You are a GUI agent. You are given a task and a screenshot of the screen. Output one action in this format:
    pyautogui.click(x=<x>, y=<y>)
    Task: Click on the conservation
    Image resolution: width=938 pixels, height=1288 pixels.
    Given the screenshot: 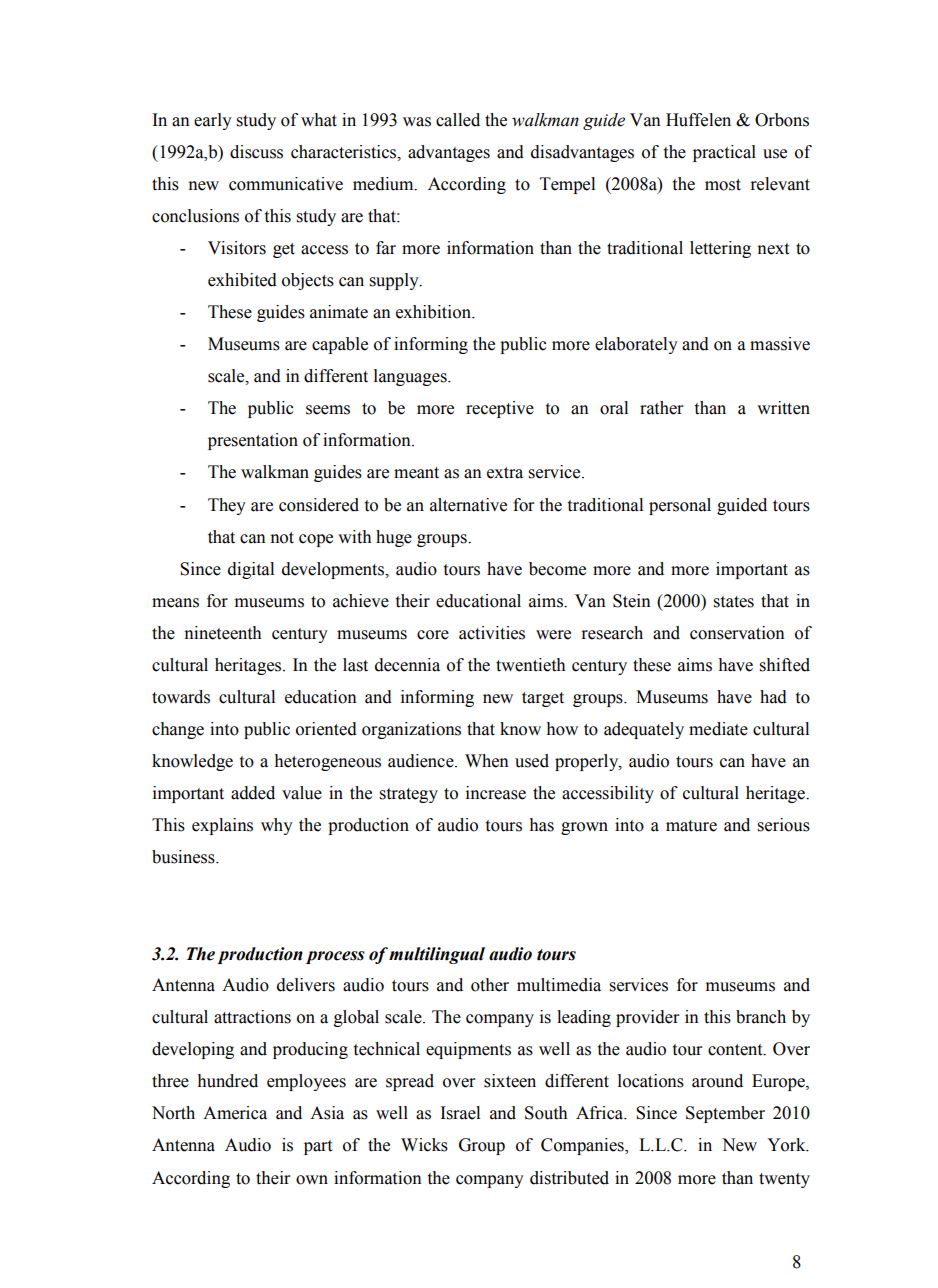 What is the action you would take?
    pyautogui.click(x=737, y=633)
